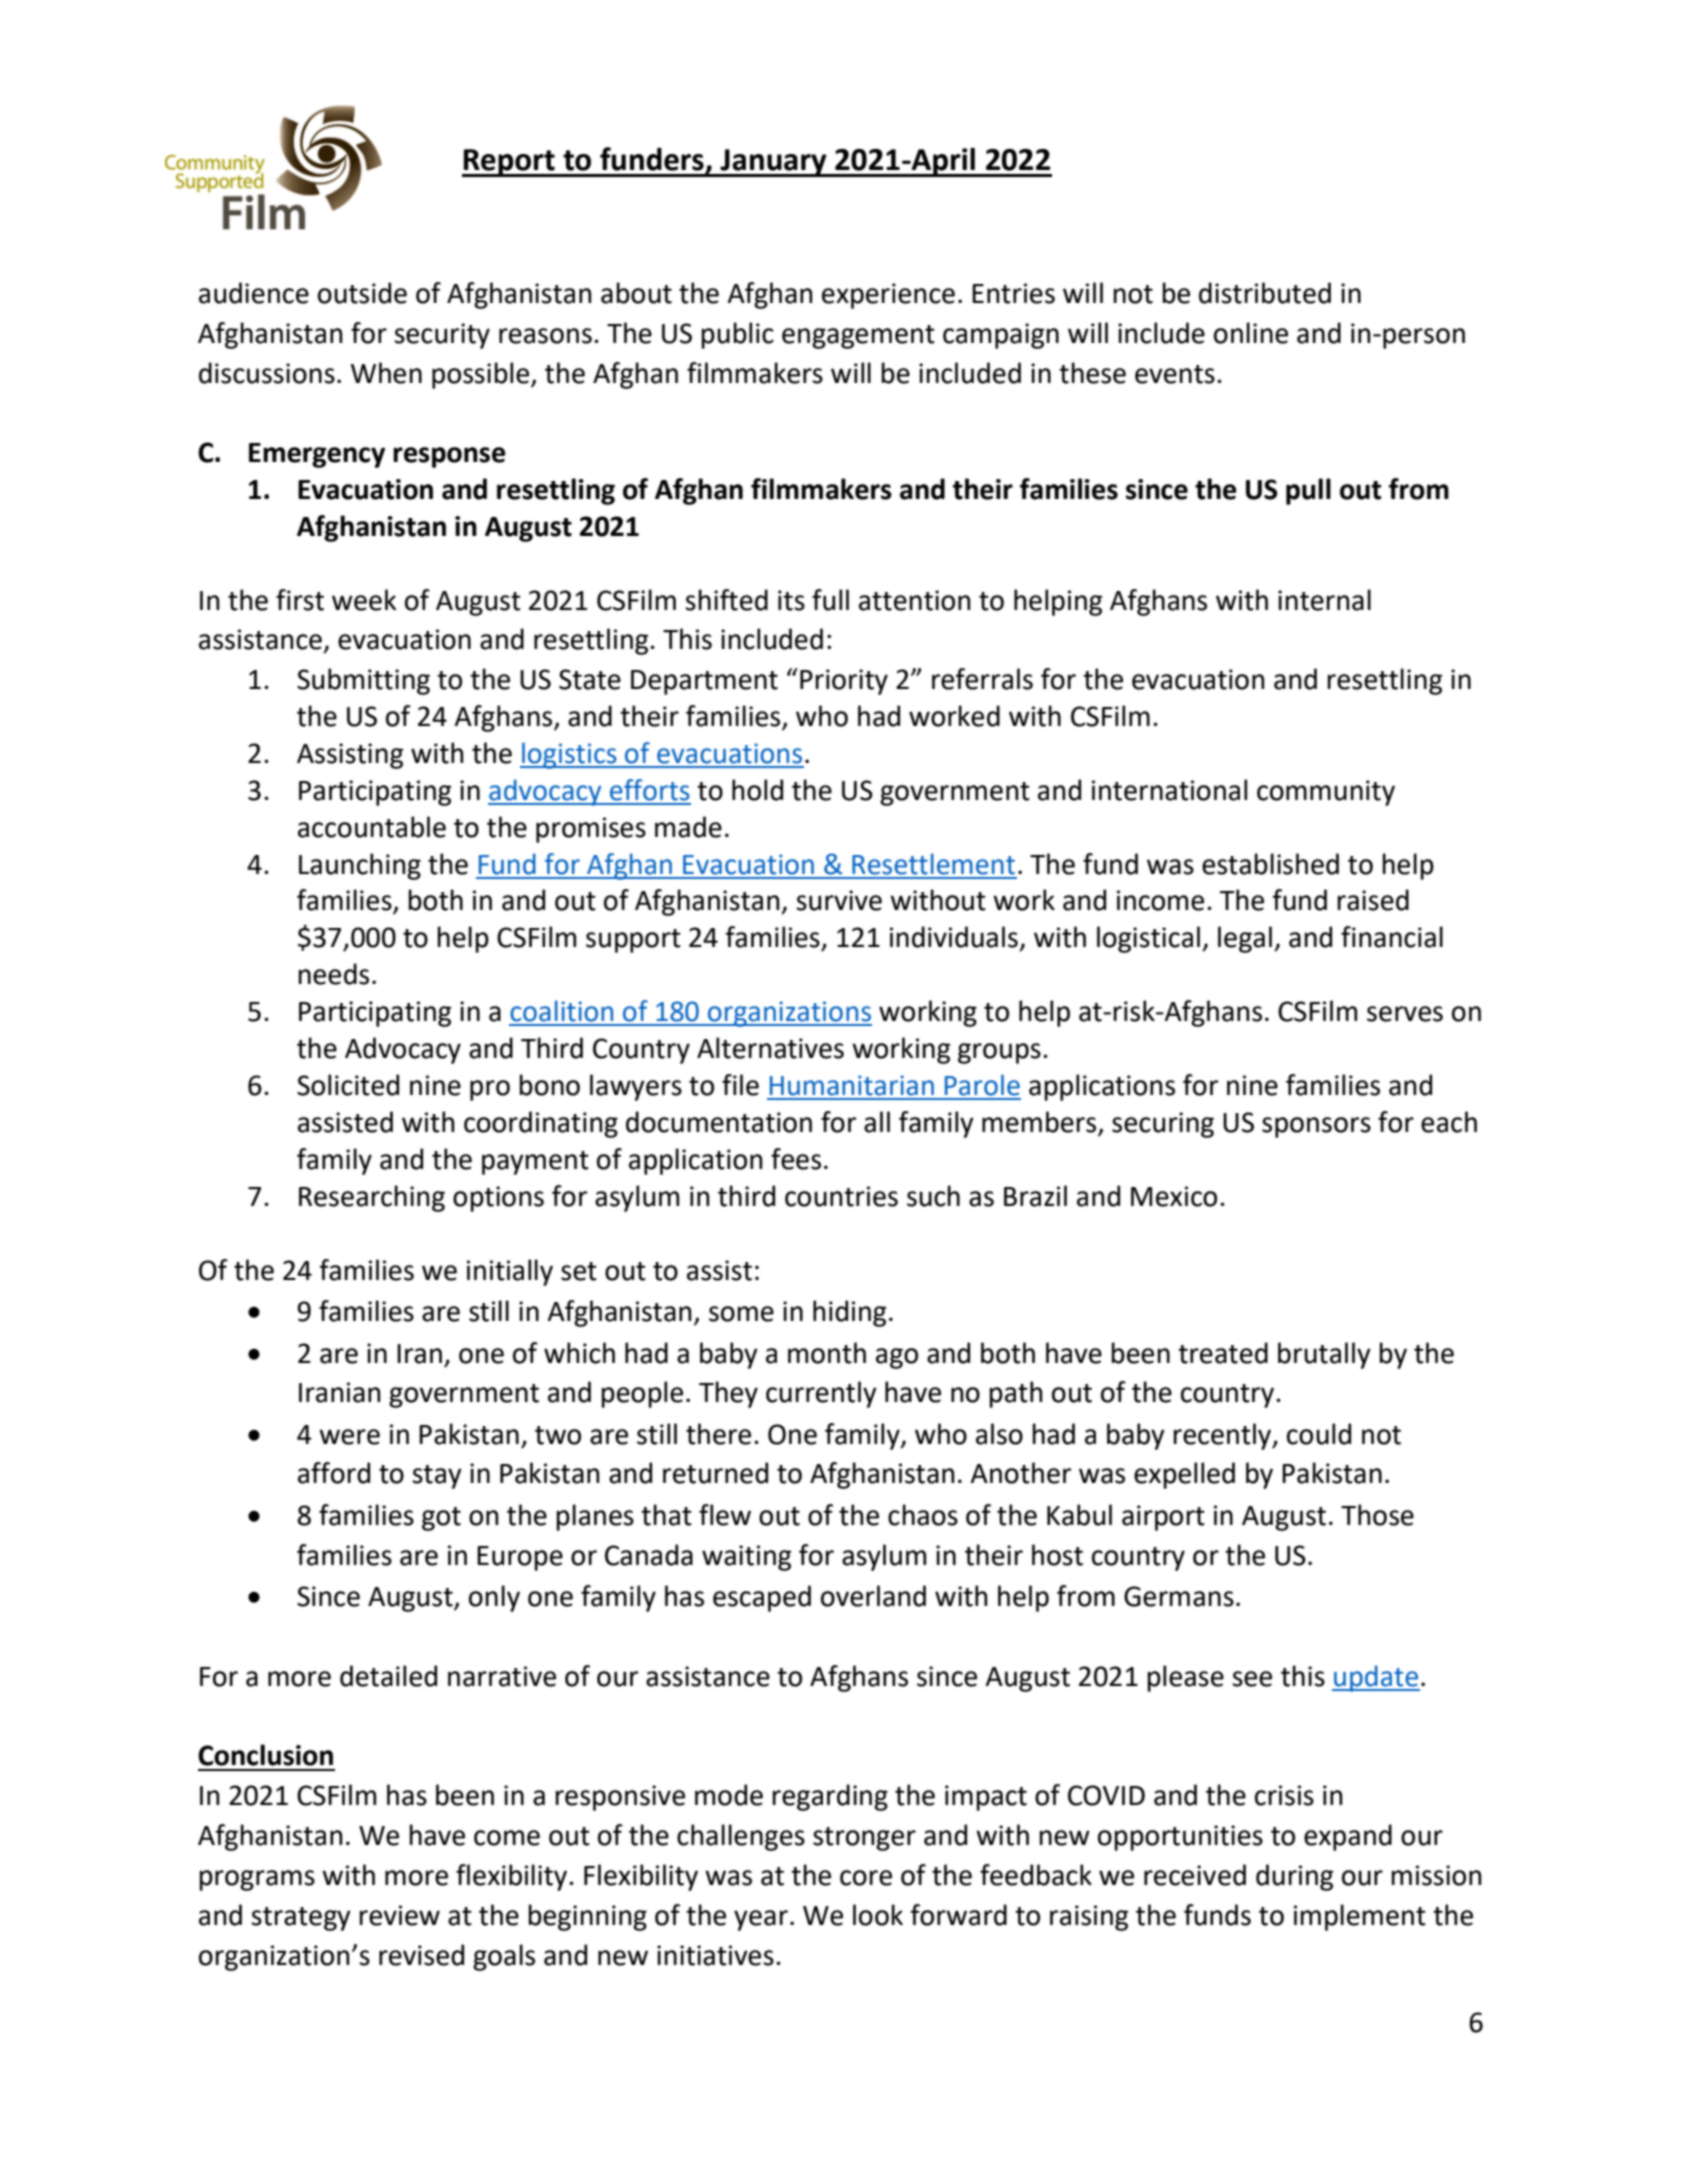 This image has width=1681, height=2176. Describe the element at coordinates (437, 1477) in the image. I see `stay` at that location.
